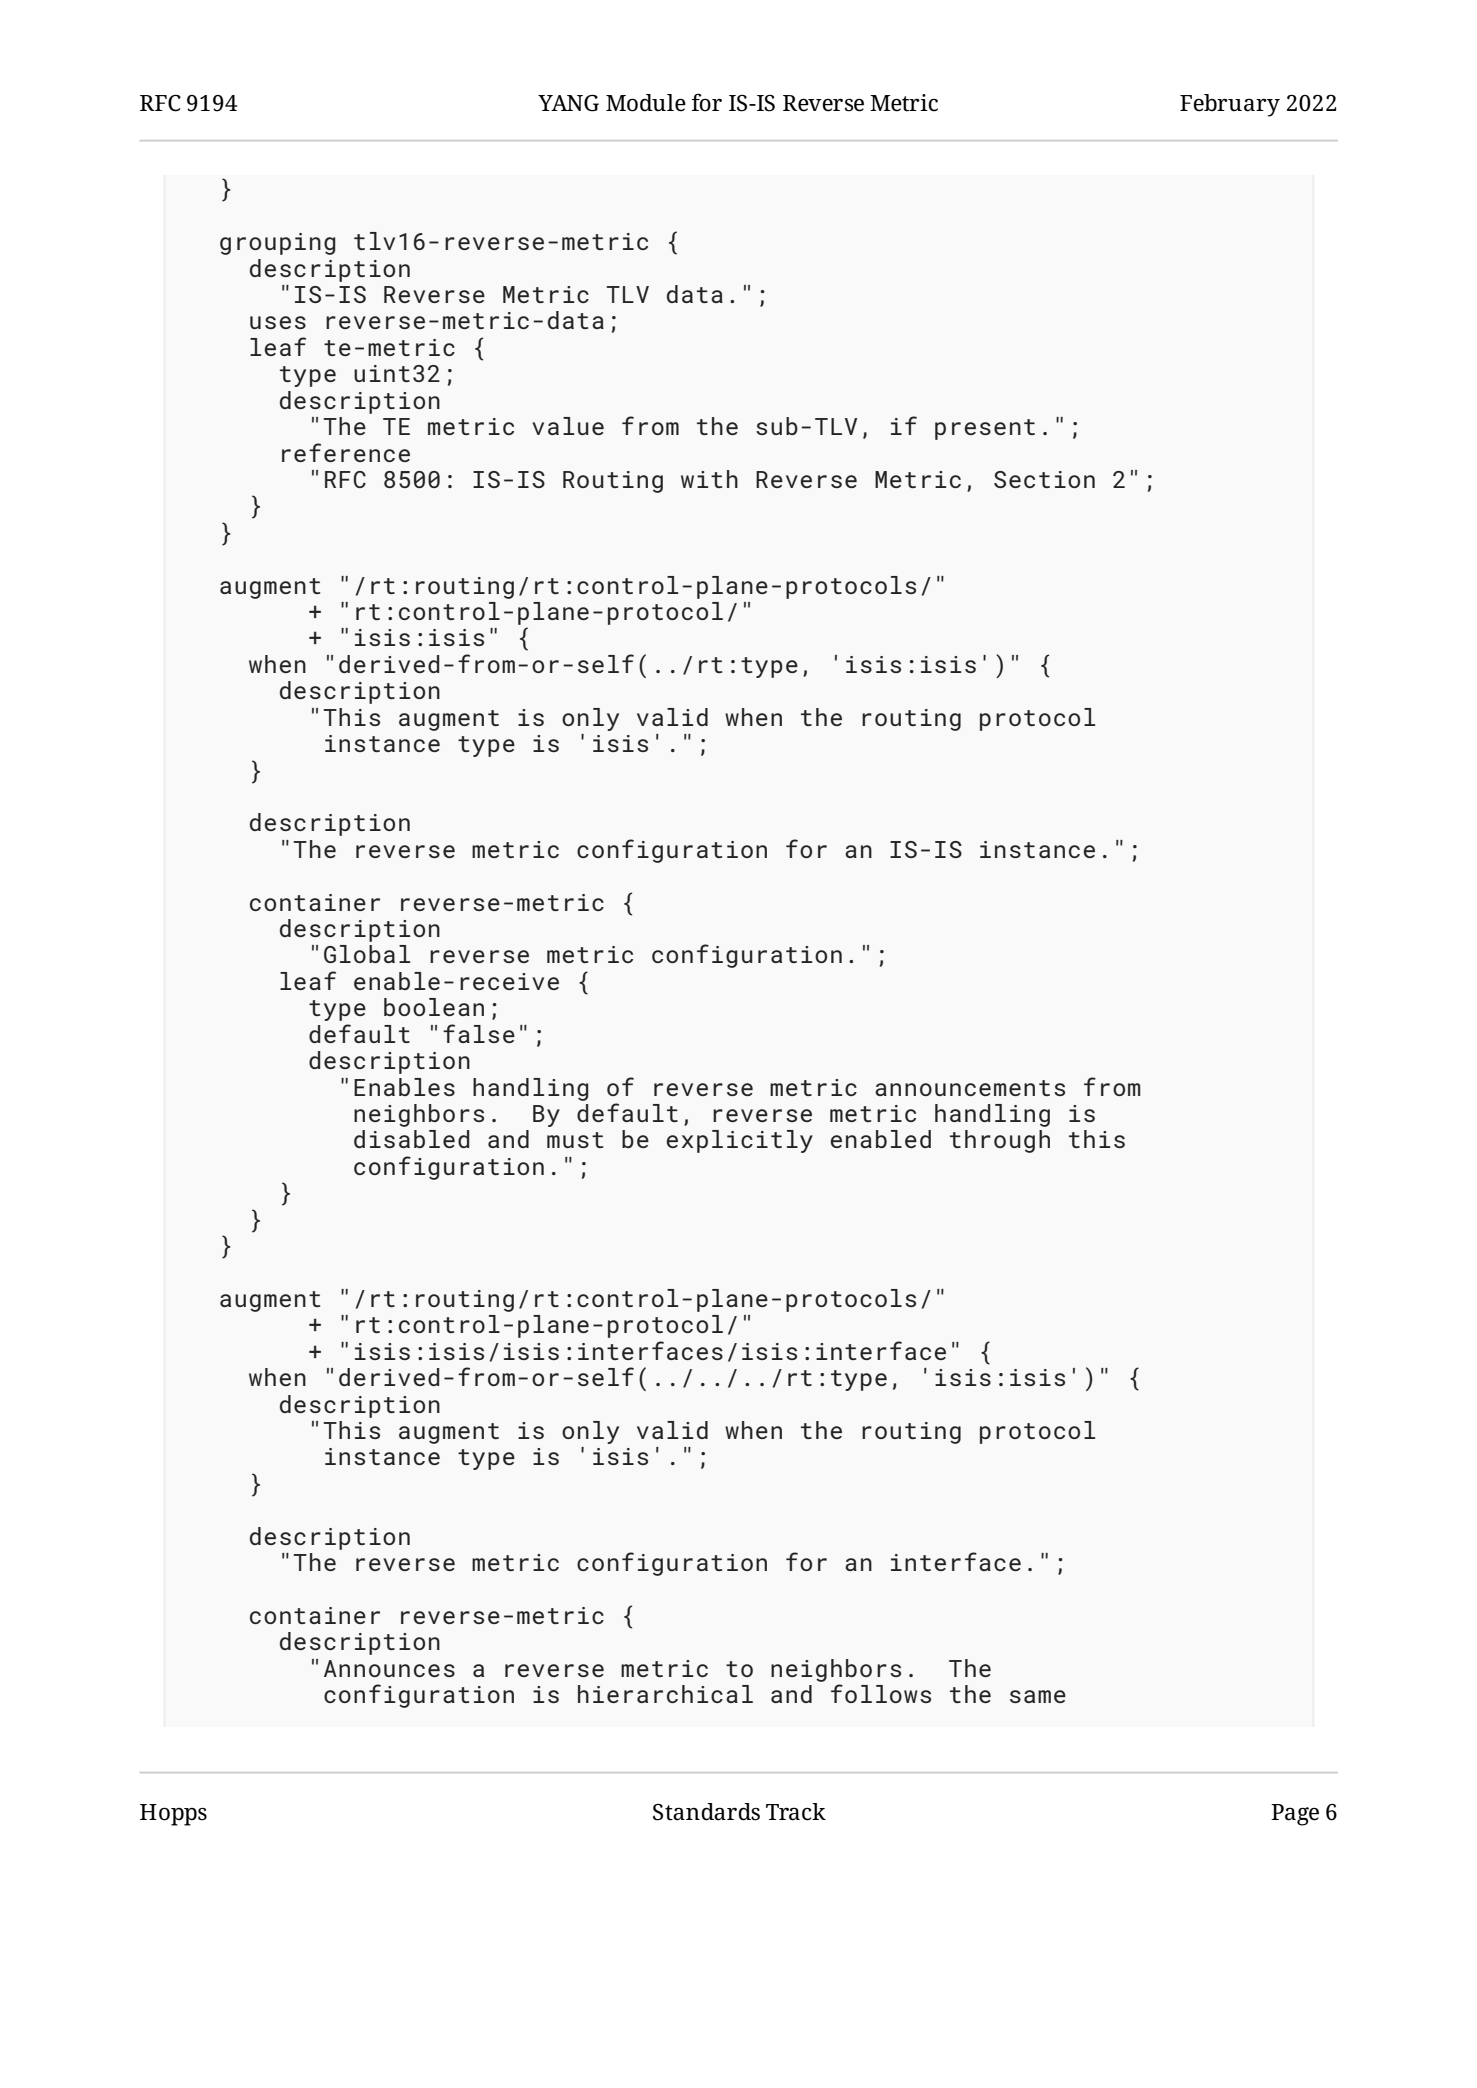 Image resolution: width=1477 pixels, height=2088 pixels. Describe the element at coordinates (796, 1812) in the page. I see `Track` at that location.
